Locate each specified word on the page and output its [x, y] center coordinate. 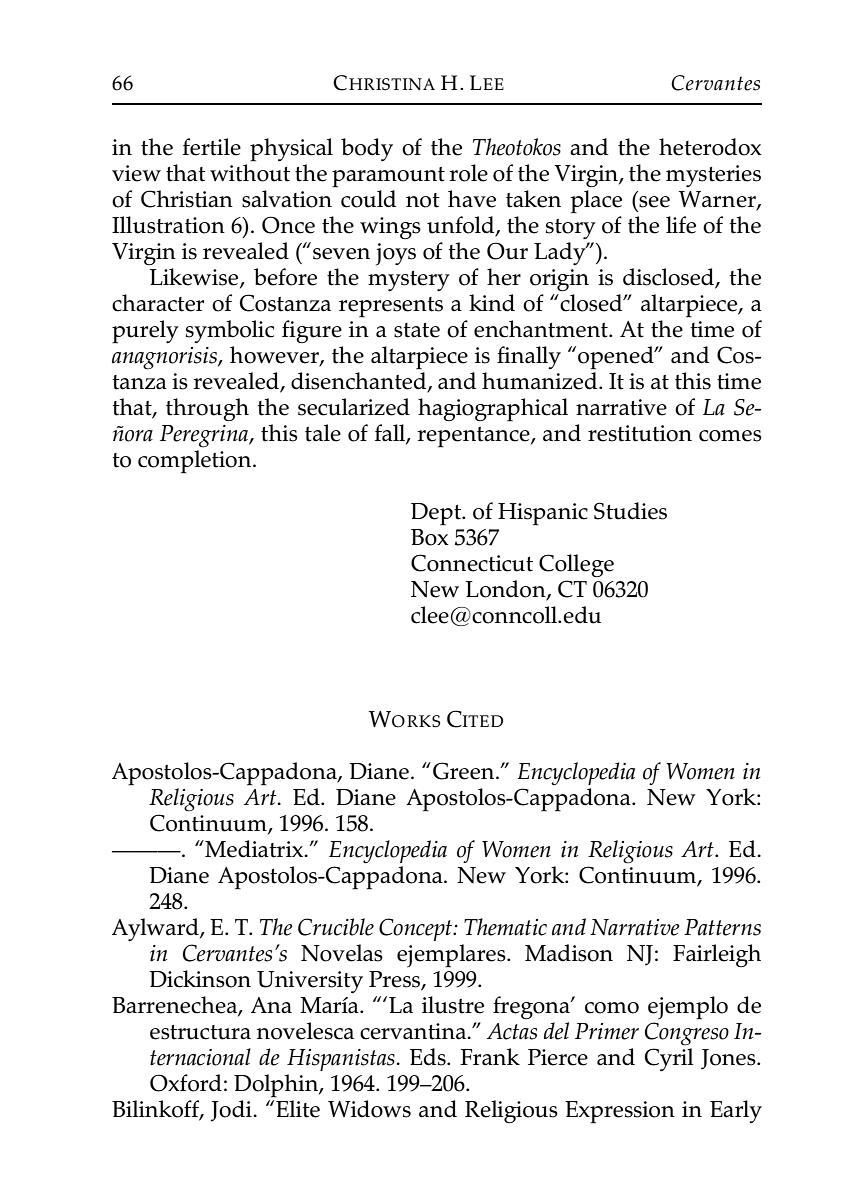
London [506, 590]
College [576, 565]
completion [196, 462]
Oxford [186, 1083]
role [468, 173]
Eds [429, 1057]
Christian [187, 199]
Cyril [669, 1059]
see [654, 202]
